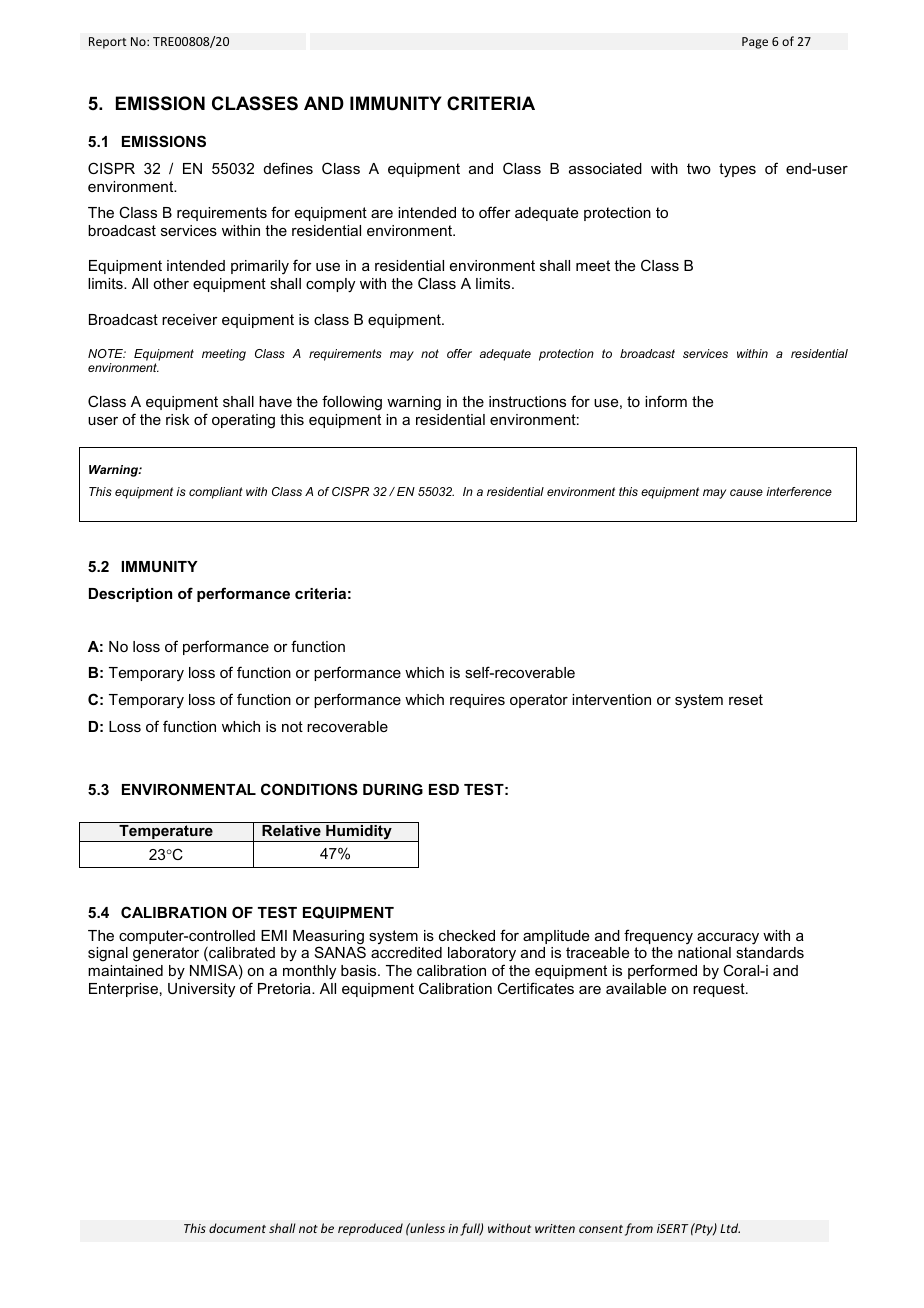 The width and height of the screenshot is (924, 1308). I want to click on document, so click(237, 1228).
